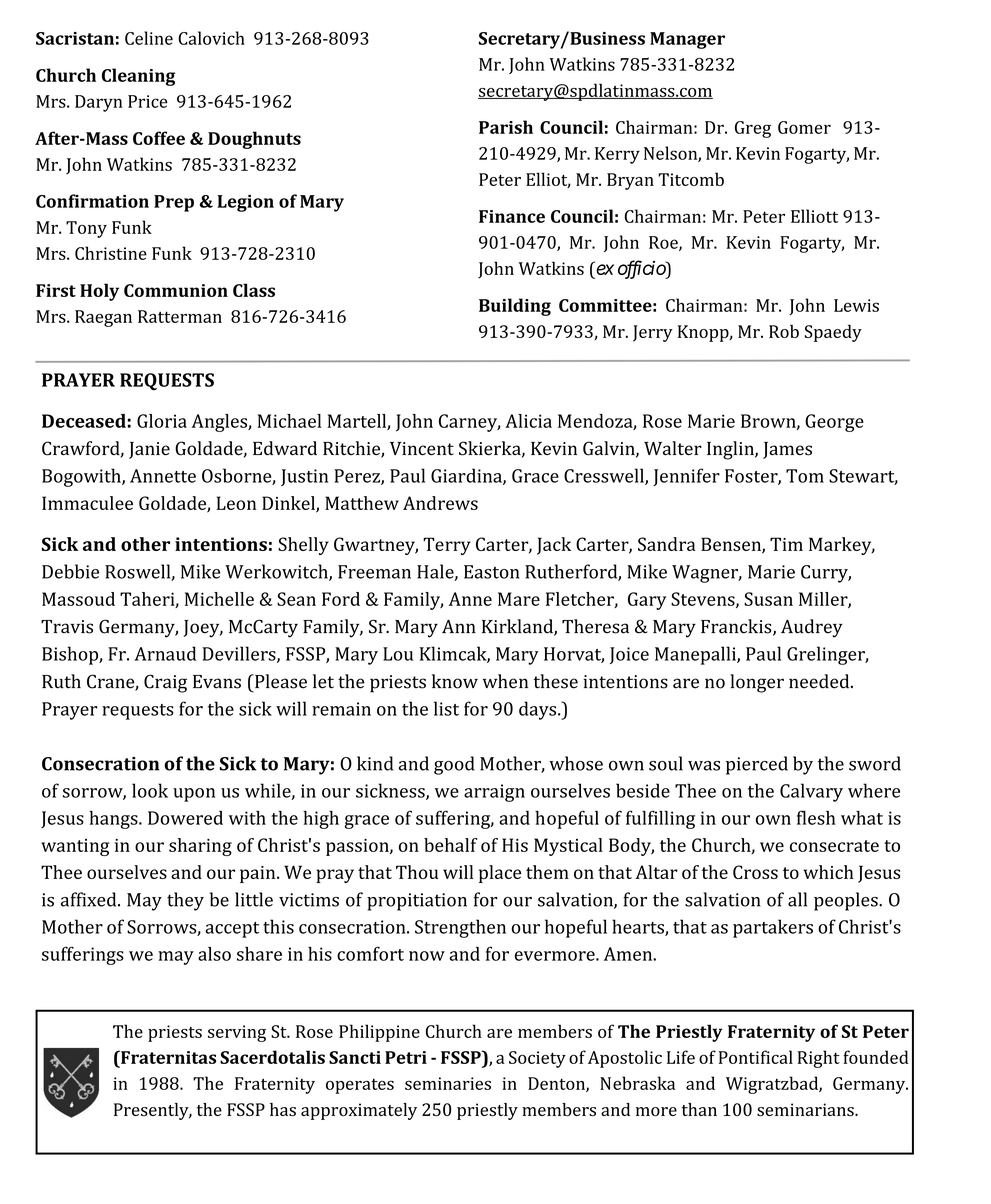  I want to click on Cleaning, so click(138, 77).
